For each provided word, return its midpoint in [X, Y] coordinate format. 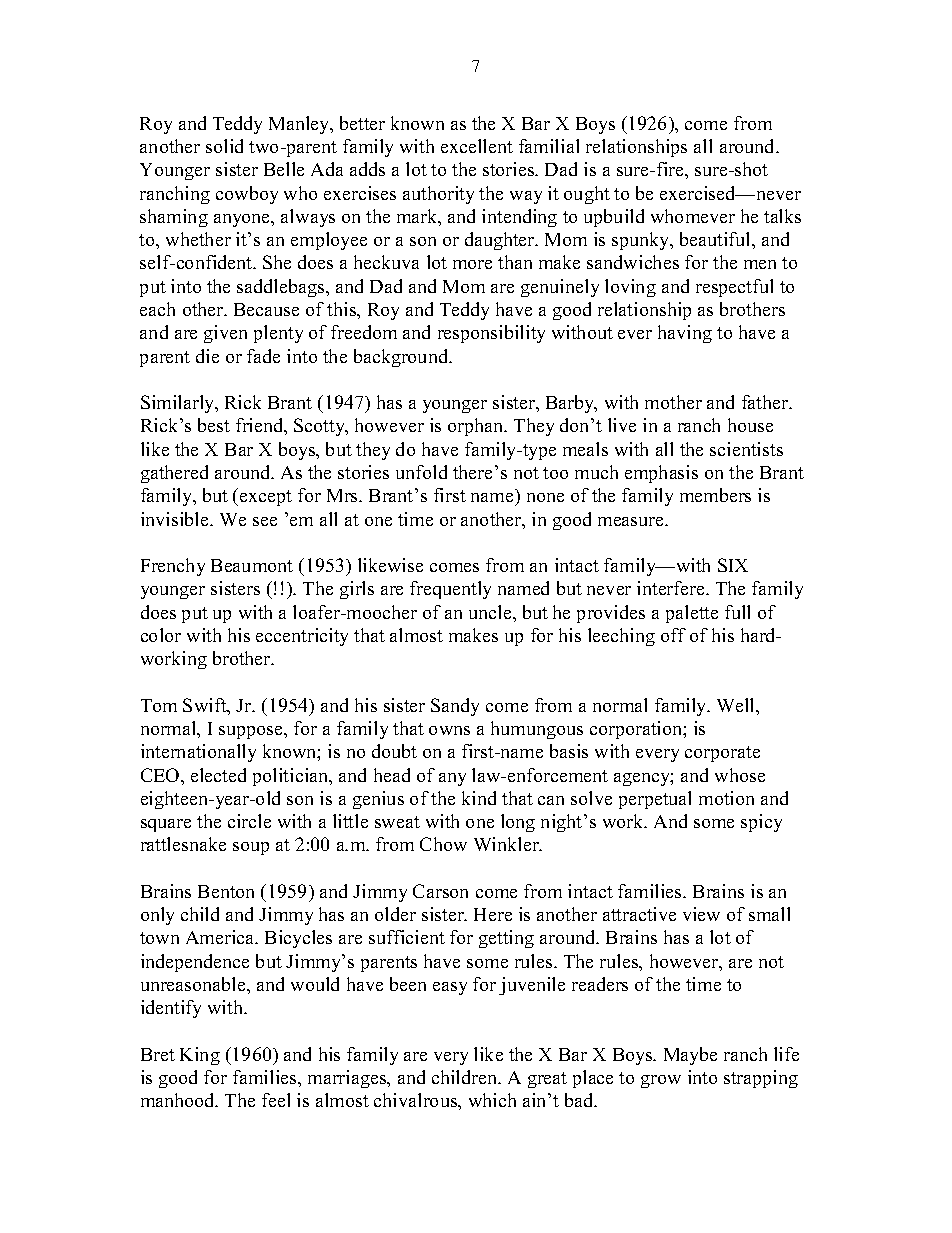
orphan [477, 427]
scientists [746, 449]
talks [782, 216]
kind [479, 798]
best [214, 425]
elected [218, 775]
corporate [722, 754]
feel [276, 1100]
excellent [477, 146]
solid [224, 146]
